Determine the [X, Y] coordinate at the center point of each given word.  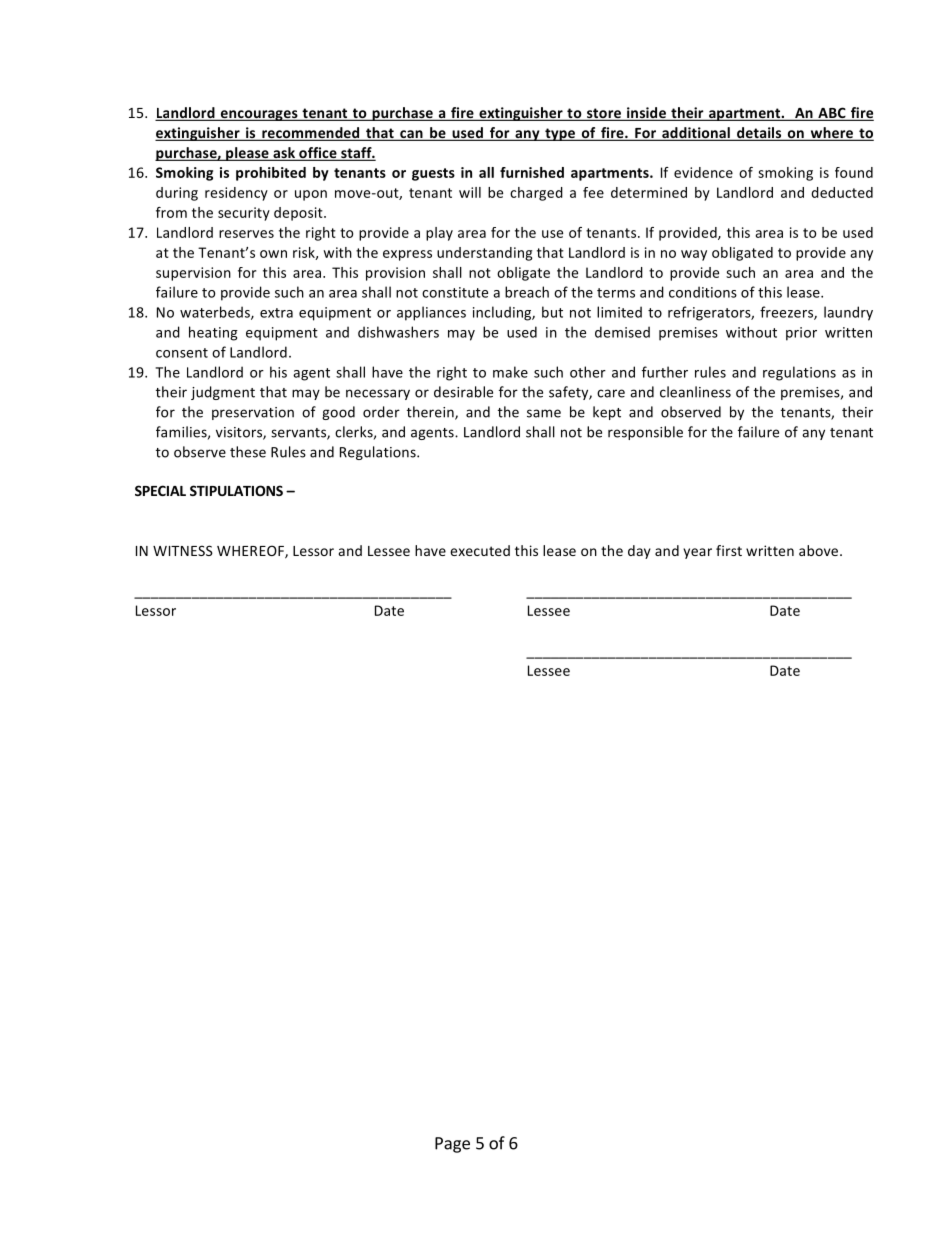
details [759, 134]
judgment [223, 393]
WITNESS [183, 550]
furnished [532, 172]
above [820, 550]
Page [452, 1145]
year [697, 553]
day [639, 552]
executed [480, 550]
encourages [259, 115]
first [729, 550]
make [510, 372]
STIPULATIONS [236, 490]
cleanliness [695, 392]
